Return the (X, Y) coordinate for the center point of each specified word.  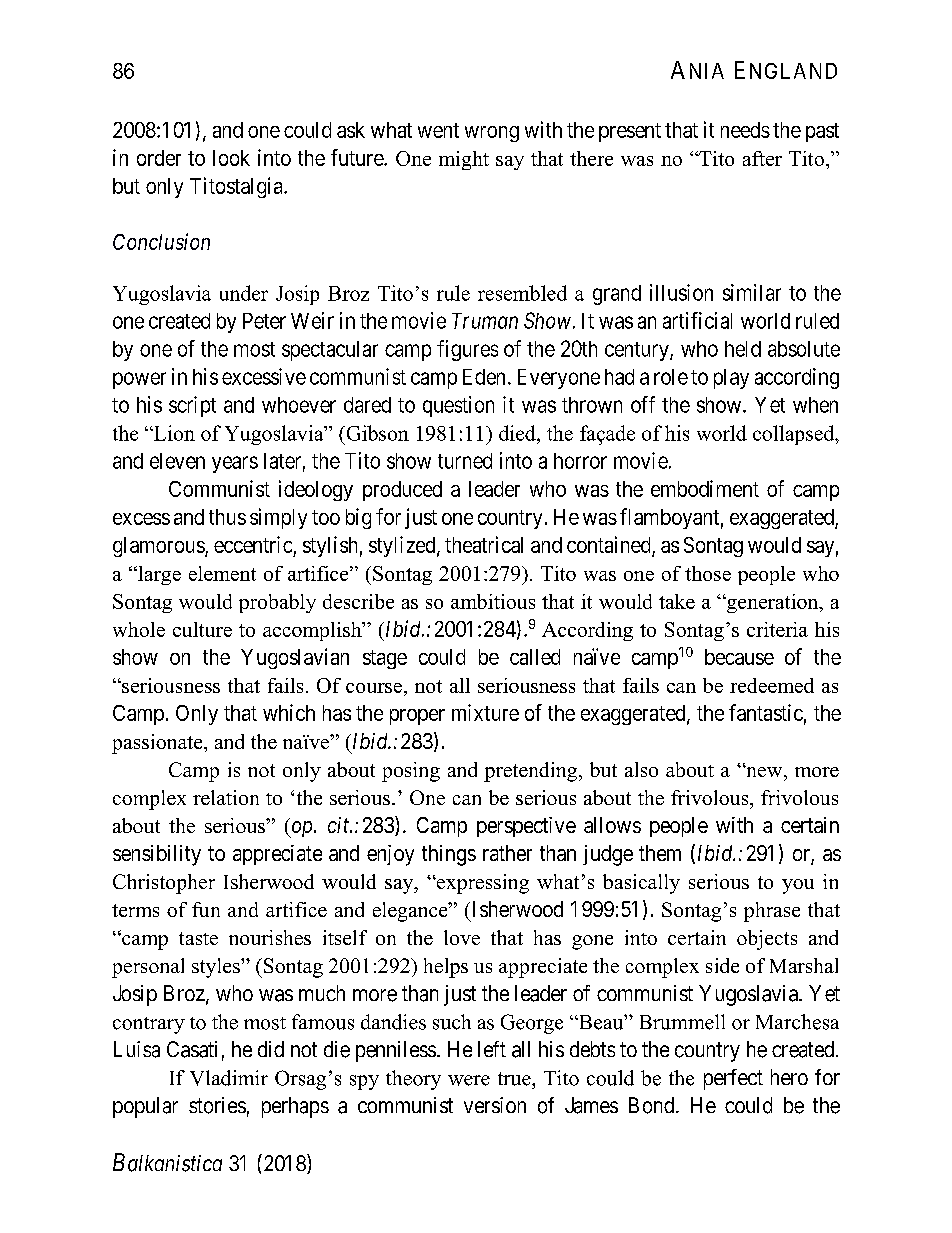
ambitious (493, 601)
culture (202, 629)
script (192, 406)
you (798, 886)
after (762, 158)
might (464, 160)
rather (507, 853)
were (469, 1080)
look (231, 158)
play (731, 379)
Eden (484, 377)
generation (772, 603)
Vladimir (229, 1078)
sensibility (157, 855)
